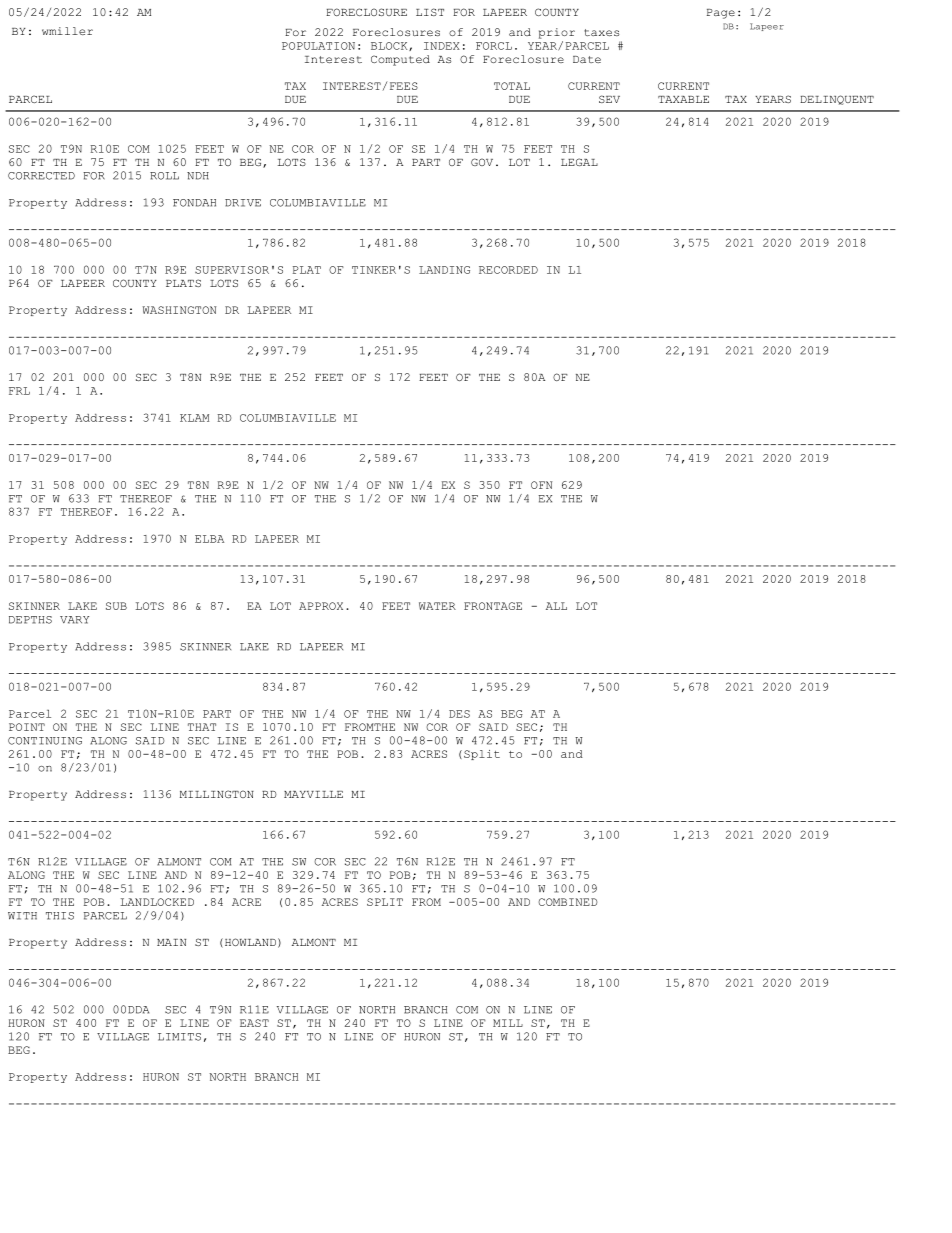 The image size is (952, 1233). What do you see at coordinates (444, 270) in the page?
I see `LANDING` at bounding box center [444, 270].
